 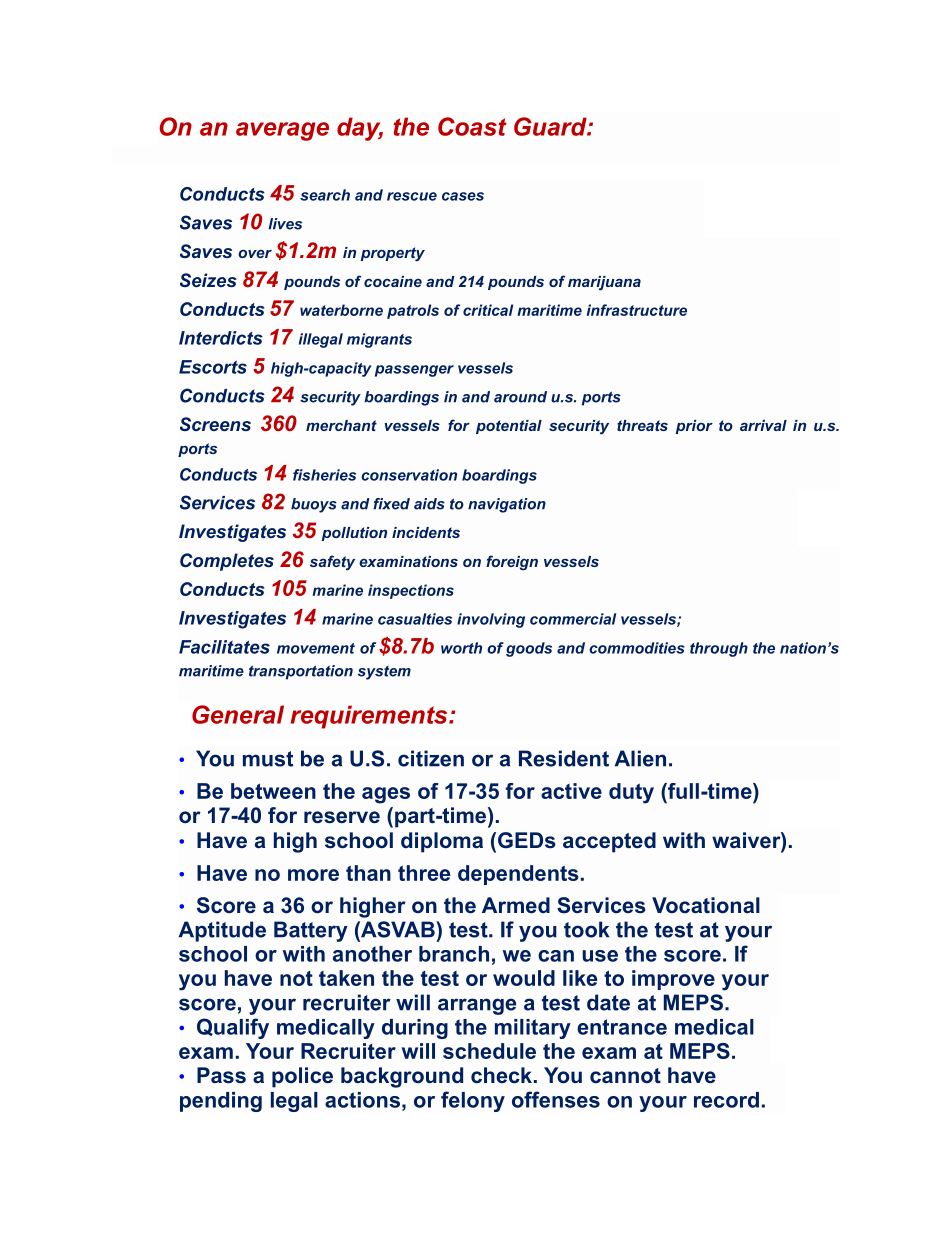 What do you see at coordinates (516, 905) in the screenshot?
I see `Armed` at bounding box center [516, 905].
